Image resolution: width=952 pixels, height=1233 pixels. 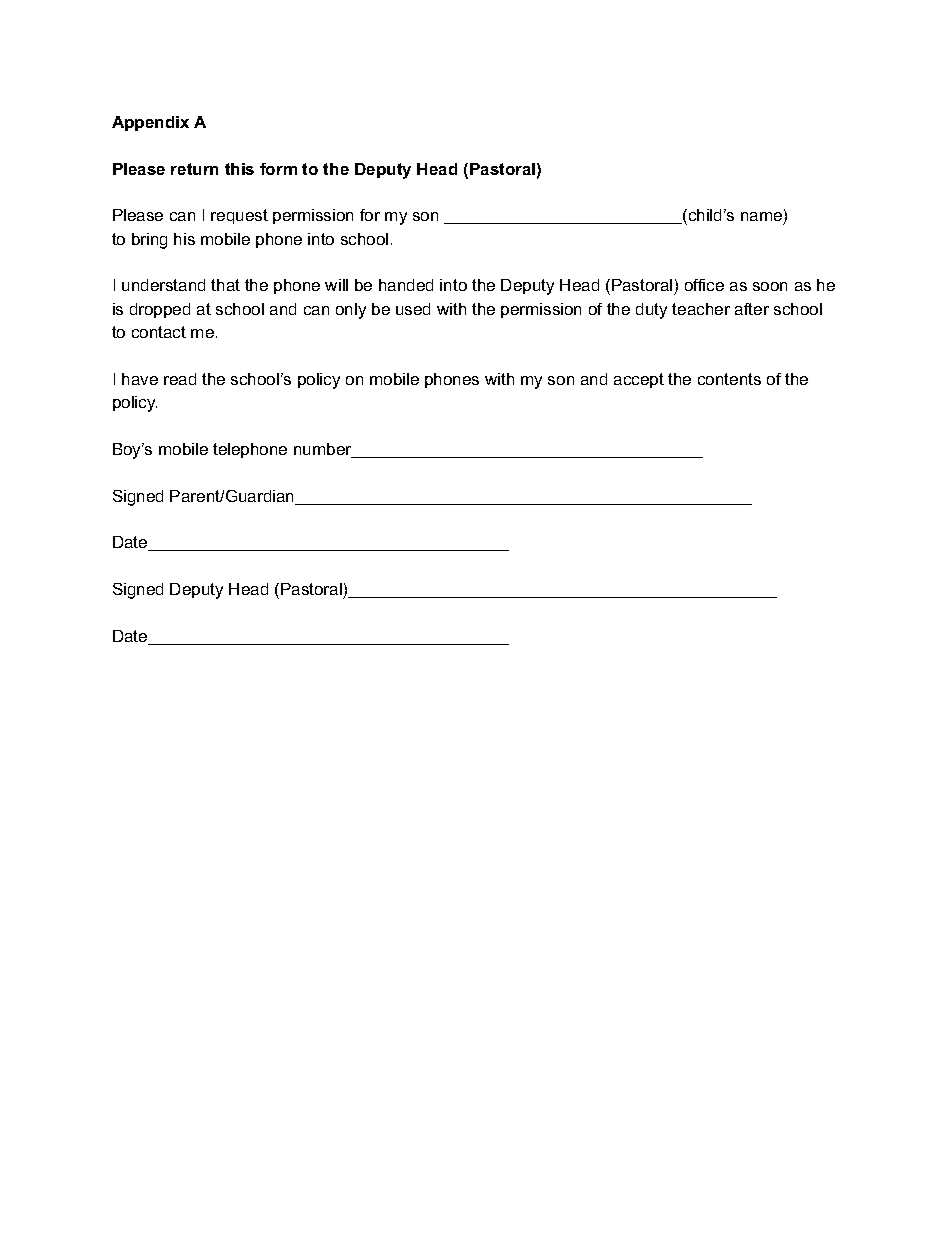 What do you see at coordinates (180, 379) in the screenshot?
I see `read` at bounding box center [180, 379].
